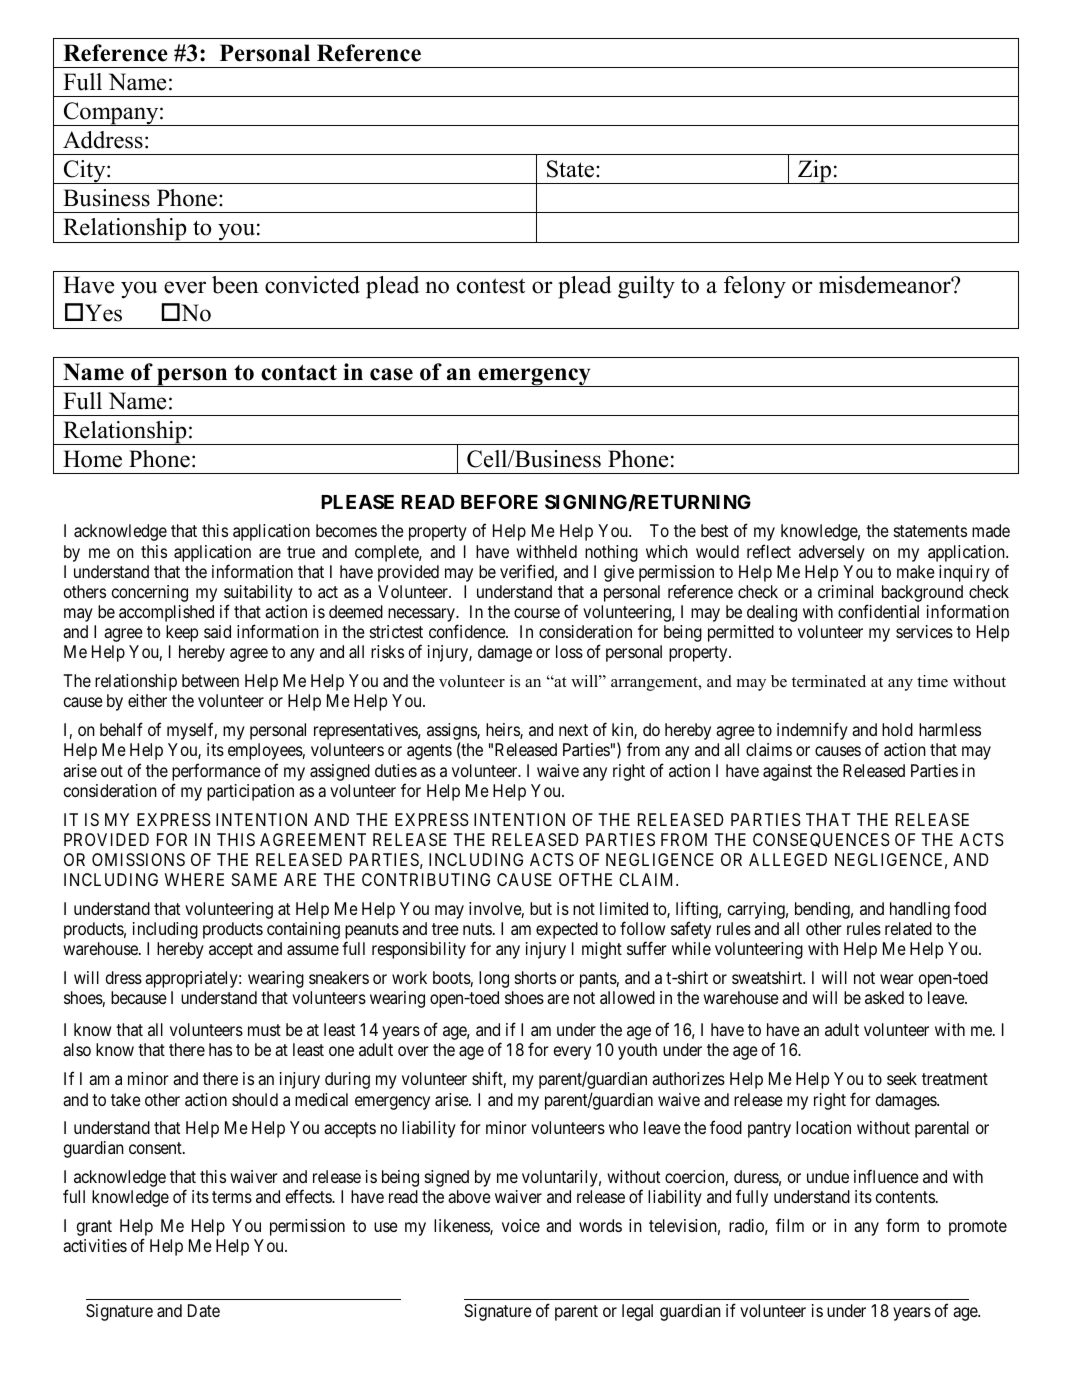  I want to click on BEFORE, so click(499, 501).
